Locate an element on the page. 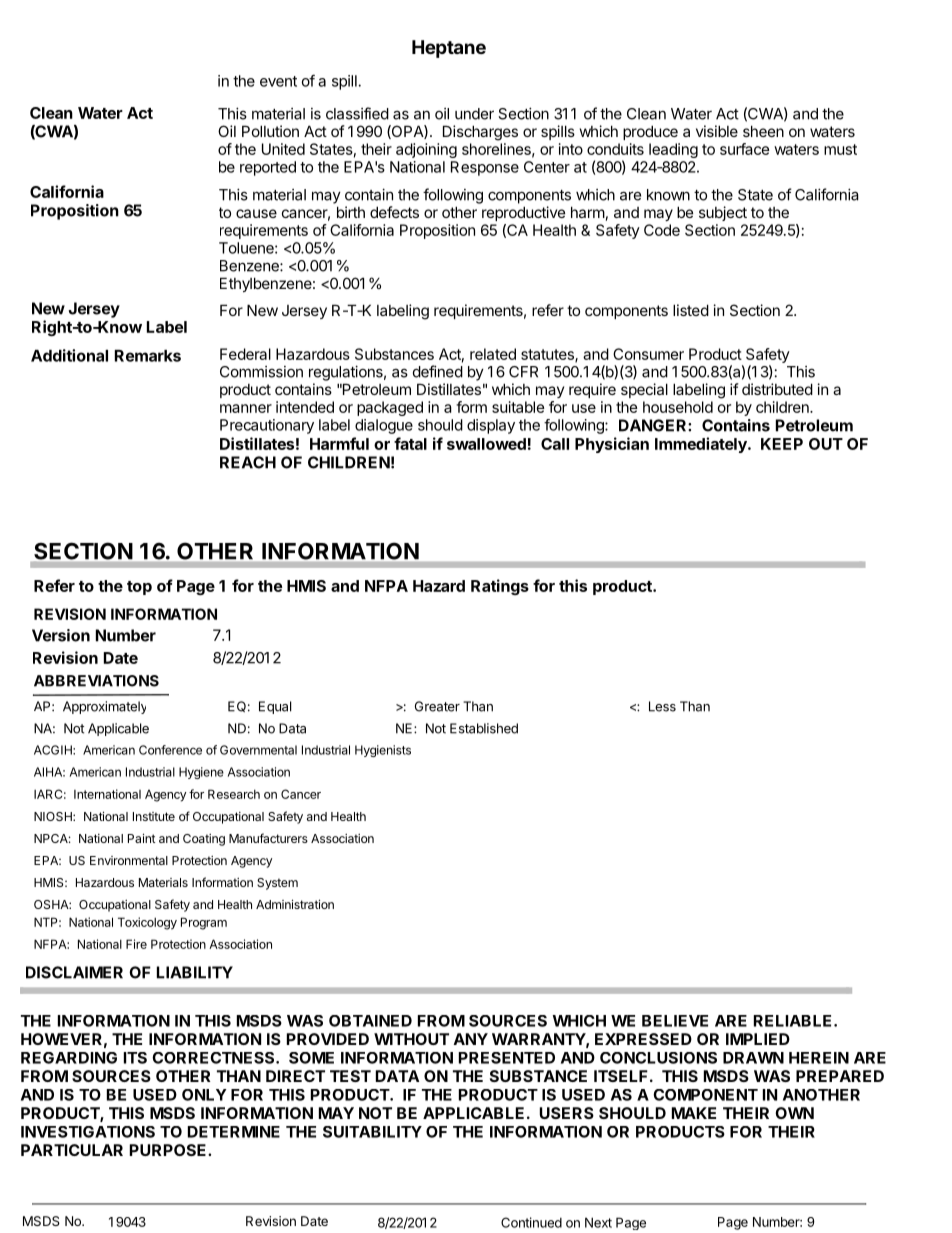 Image resolution: width=952 pixels, height=1233 pixels. Administration is located at coordinates (295, 904).
